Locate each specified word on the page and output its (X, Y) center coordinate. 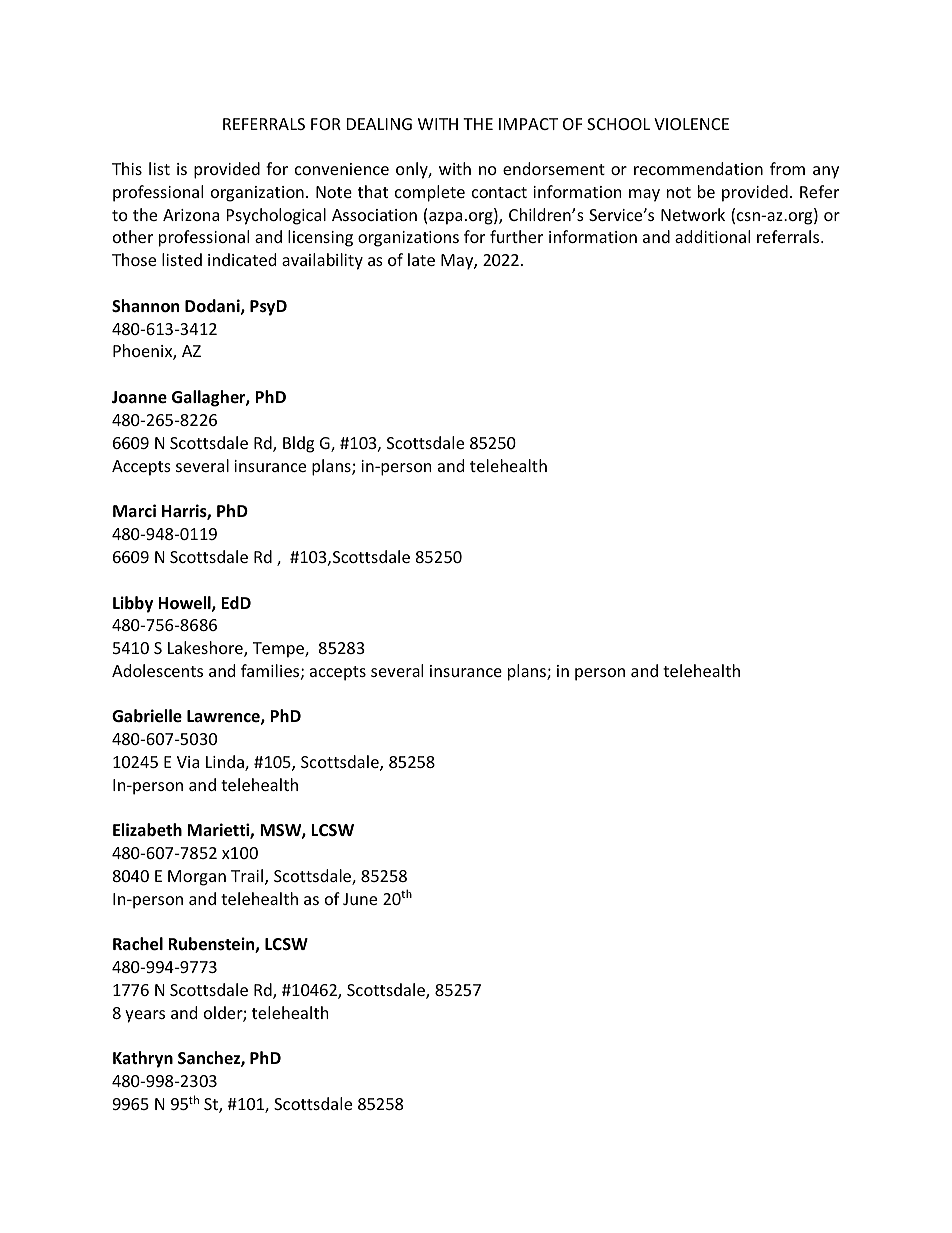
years (145, 1016)
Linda (226, 763)
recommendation (698, 168)
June (360, 899)
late (421, 259)
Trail (248, 877)
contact (499, 192)
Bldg (298, 444)
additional (712, 236)
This (127, 168)
